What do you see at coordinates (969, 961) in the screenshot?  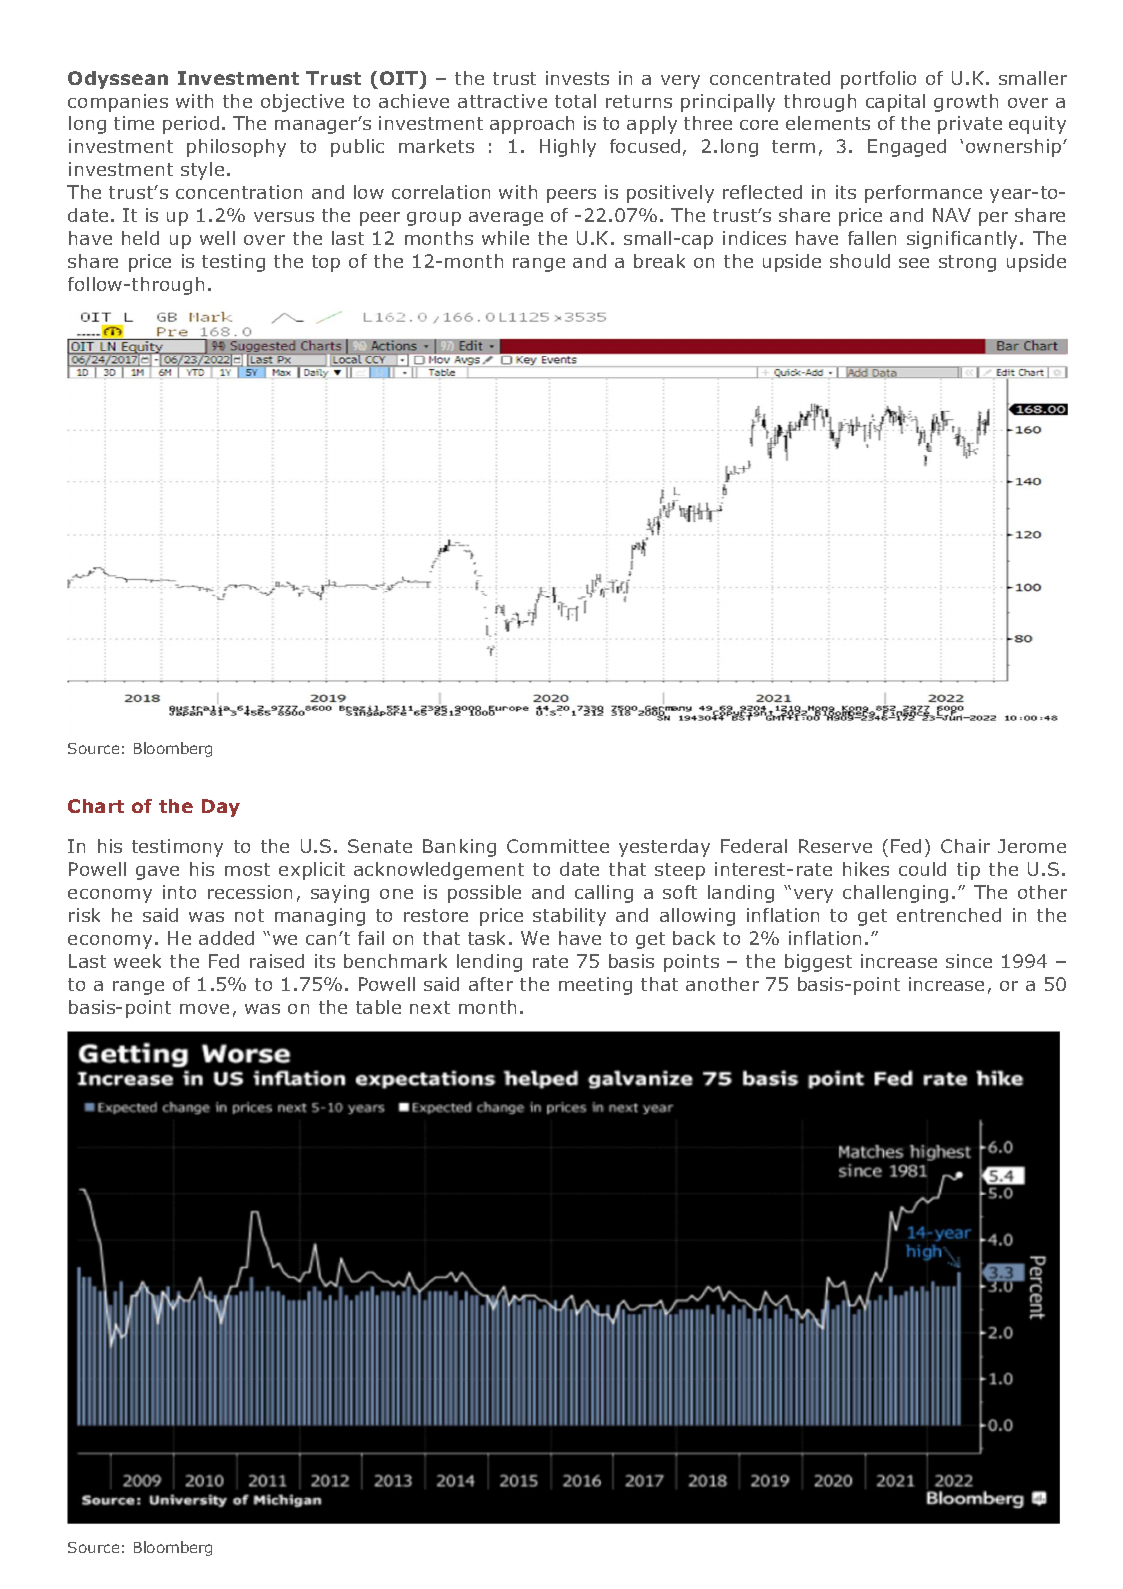 I see `since` at bounding box center [969, 961].
